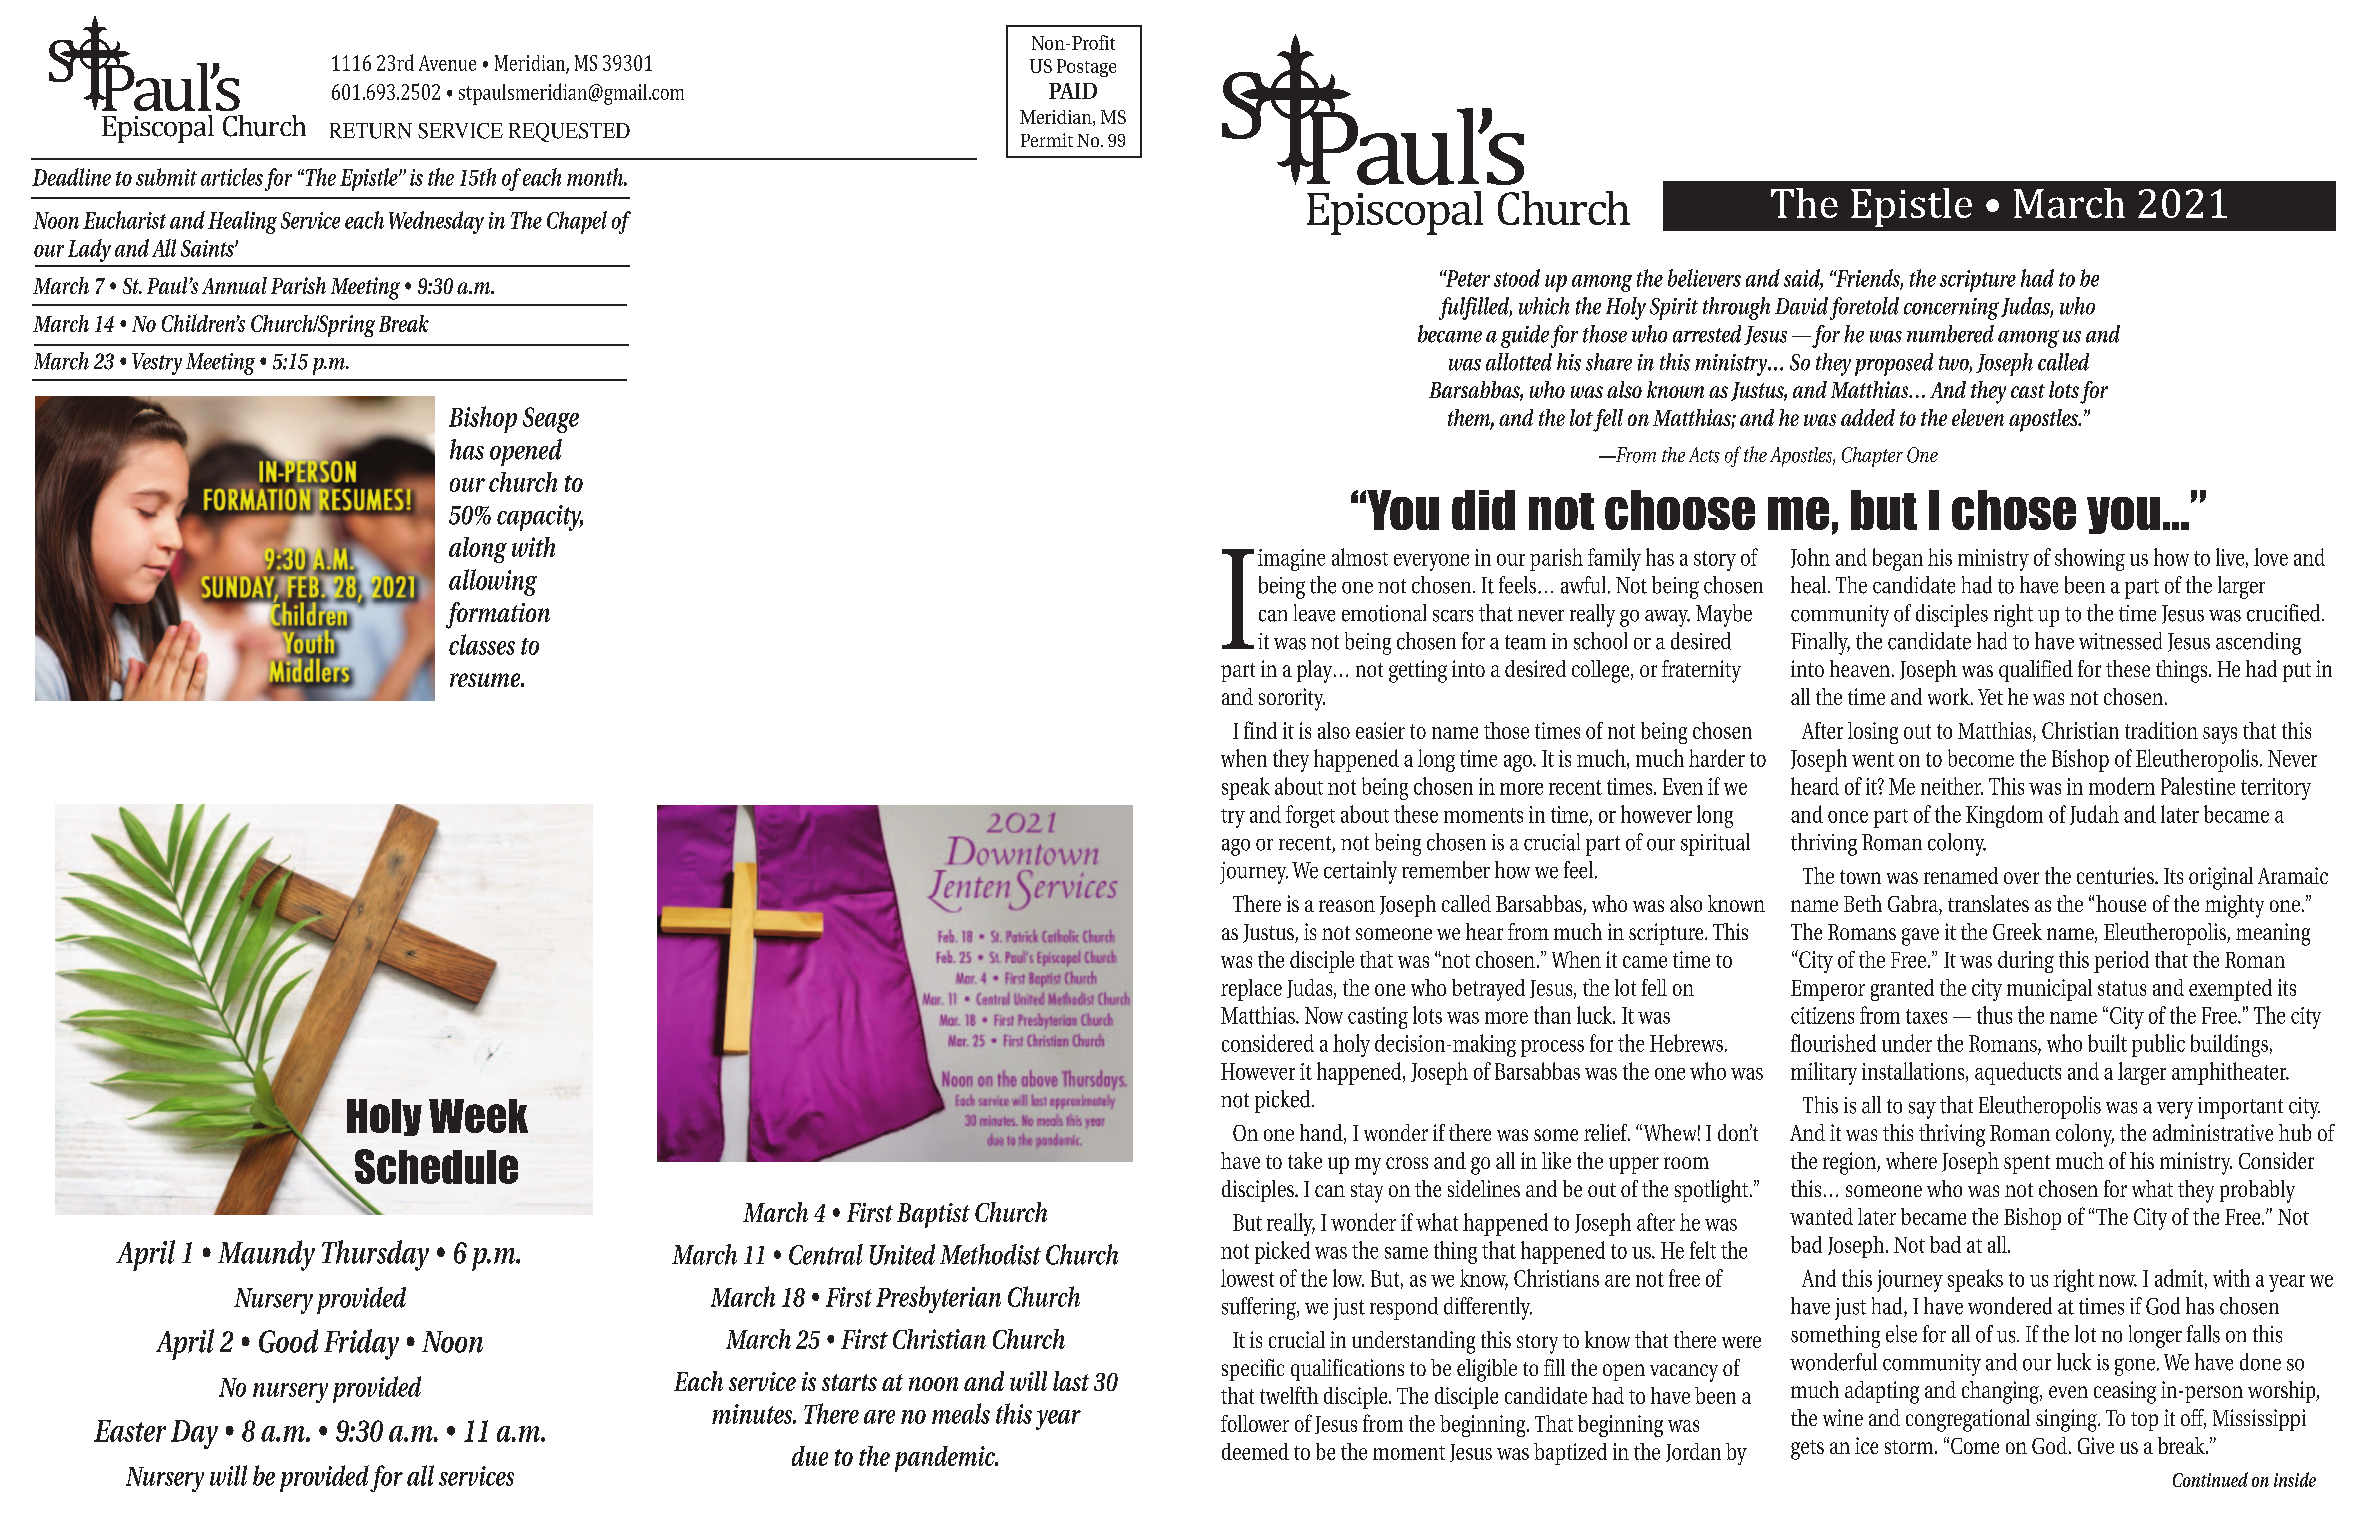 The image size is (2372, 1535). I want to click on neither, so click(1952, 786).
